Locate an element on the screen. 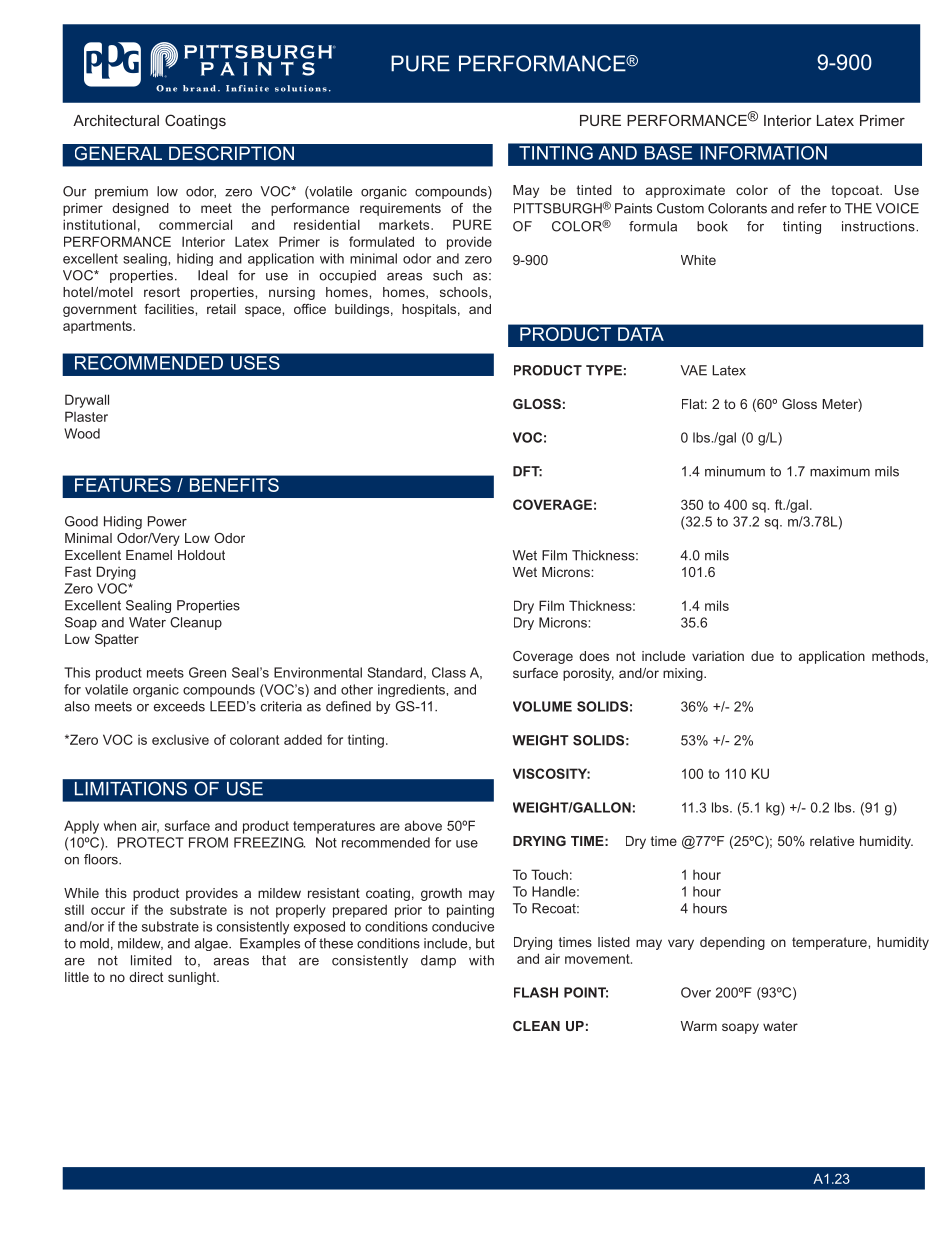 This screenshot has width=952, height=1233. Class is located at coordinates (449, 672).
